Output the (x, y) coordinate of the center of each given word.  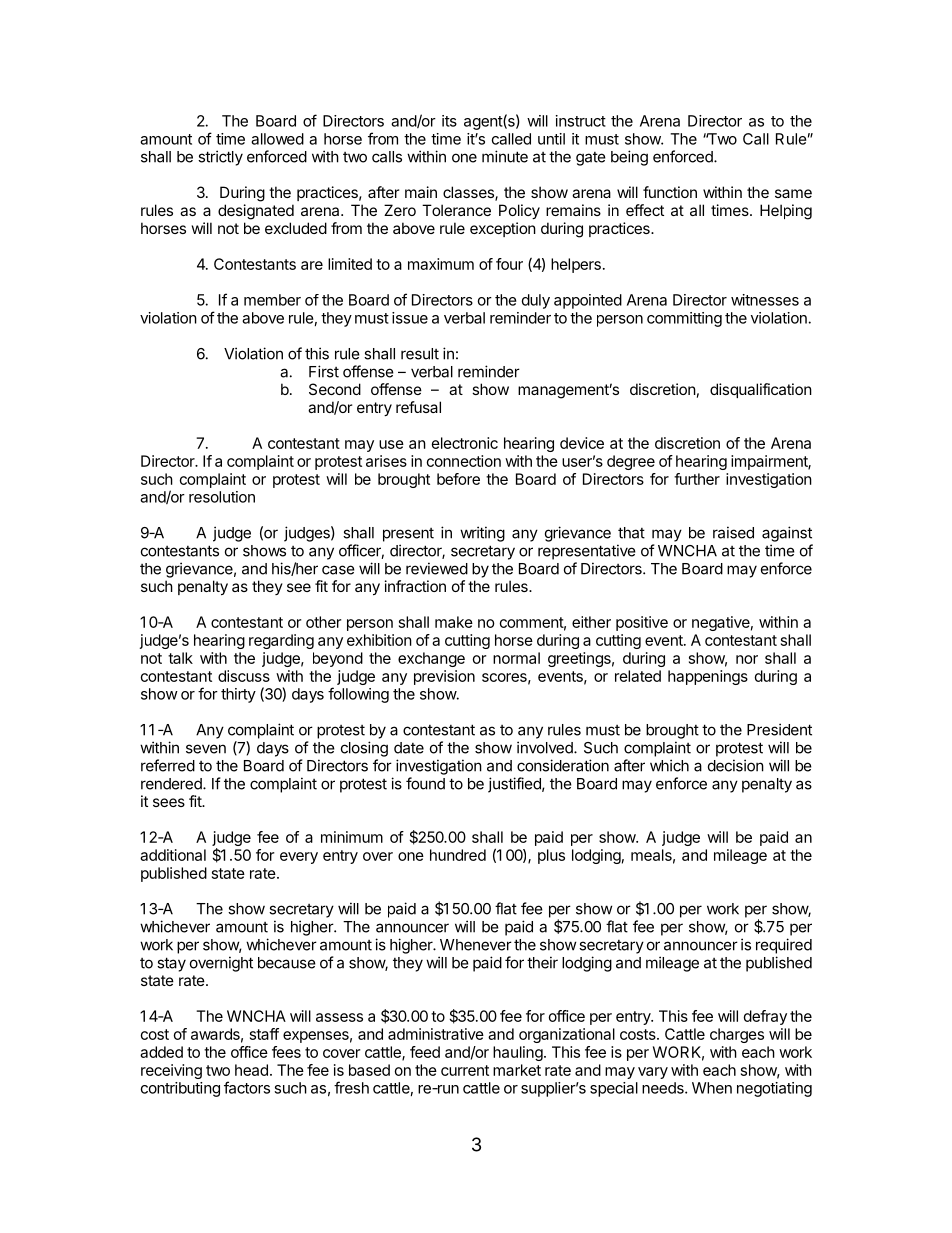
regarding (281, 641)
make (454, 622)
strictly (220, 158)
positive (642, 623)
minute (505, 156)
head (251, 1070)
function (670, 192)
